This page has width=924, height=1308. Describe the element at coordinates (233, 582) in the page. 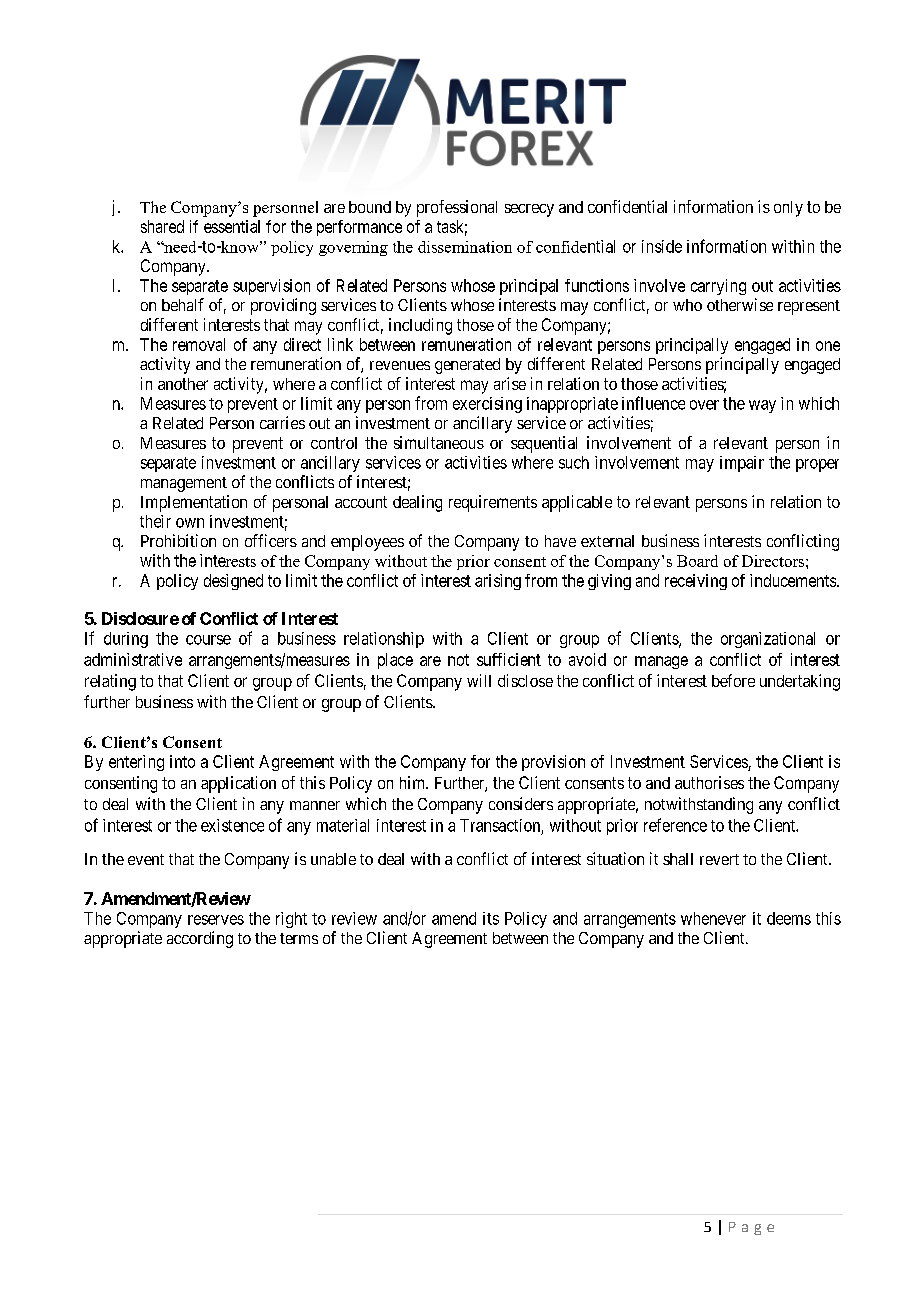

I see `designed` at that location.
